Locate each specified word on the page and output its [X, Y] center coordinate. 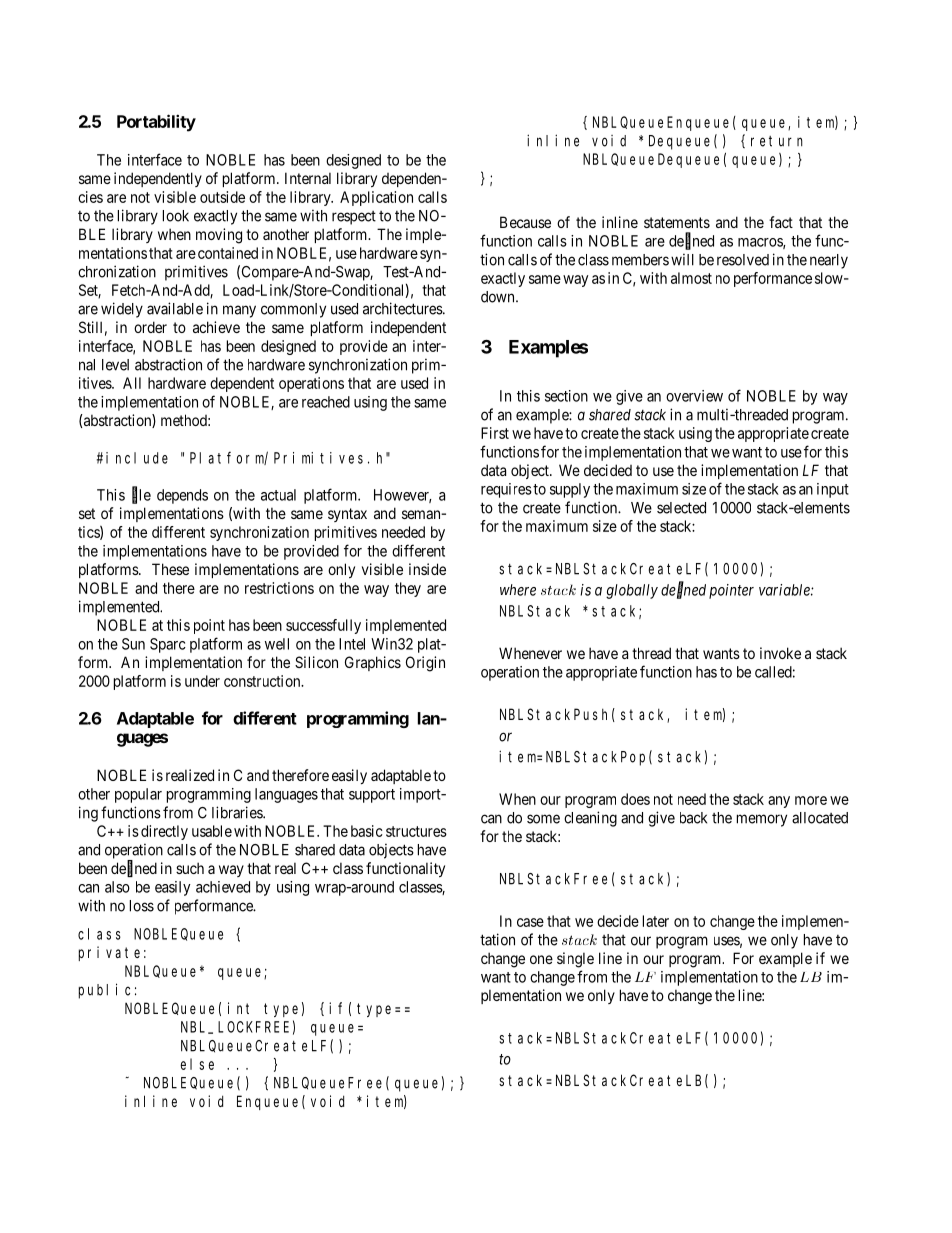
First [495, 433]
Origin [425, 664]
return [777, 141]
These [170, 569]
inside [427, 569]
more [811, 800]
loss [142, 906]
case [530, 922]
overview [694, 396]
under [202, 681]
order [150, 327]
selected [681, 508]
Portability [156, 123]
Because [525, 222]
